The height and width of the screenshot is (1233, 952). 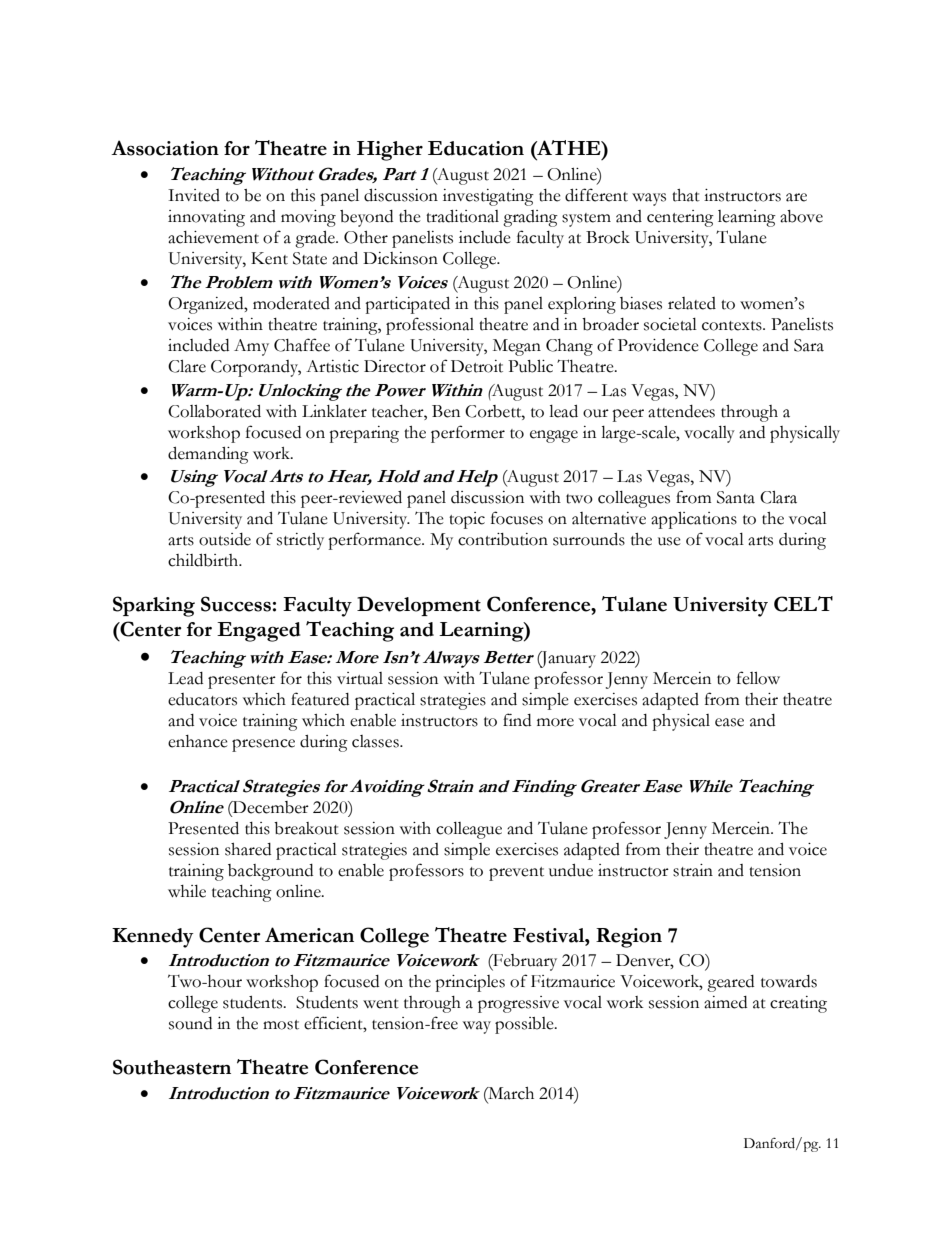 I want to click on Invited, so click(x=194, y=195).
